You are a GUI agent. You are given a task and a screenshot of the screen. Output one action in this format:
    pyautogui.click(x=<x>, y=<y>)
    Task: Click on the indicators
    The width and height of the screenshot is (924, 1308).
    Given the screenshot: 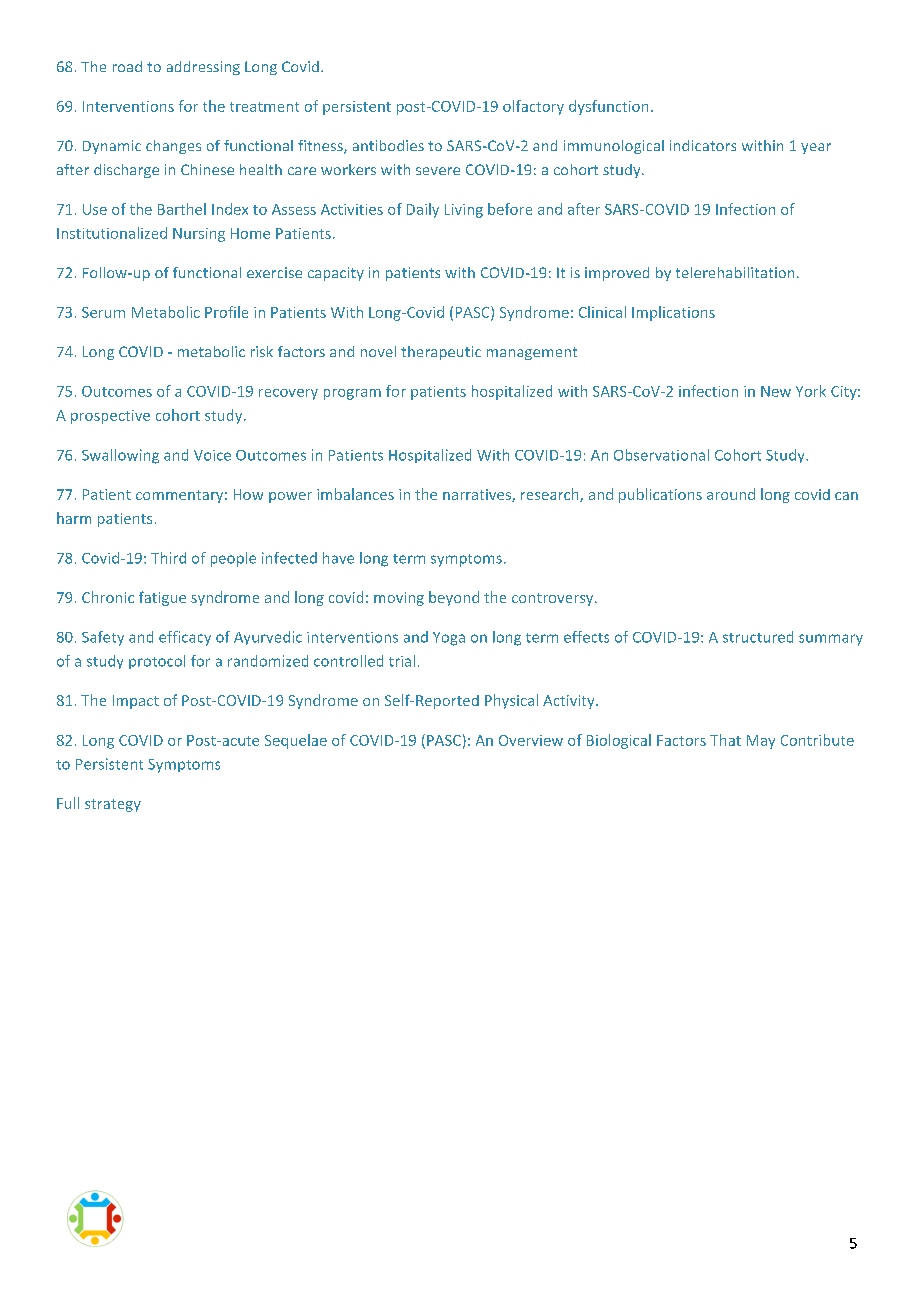 What is the action you would take?
    pyautogui.click(x=703, y=145)
